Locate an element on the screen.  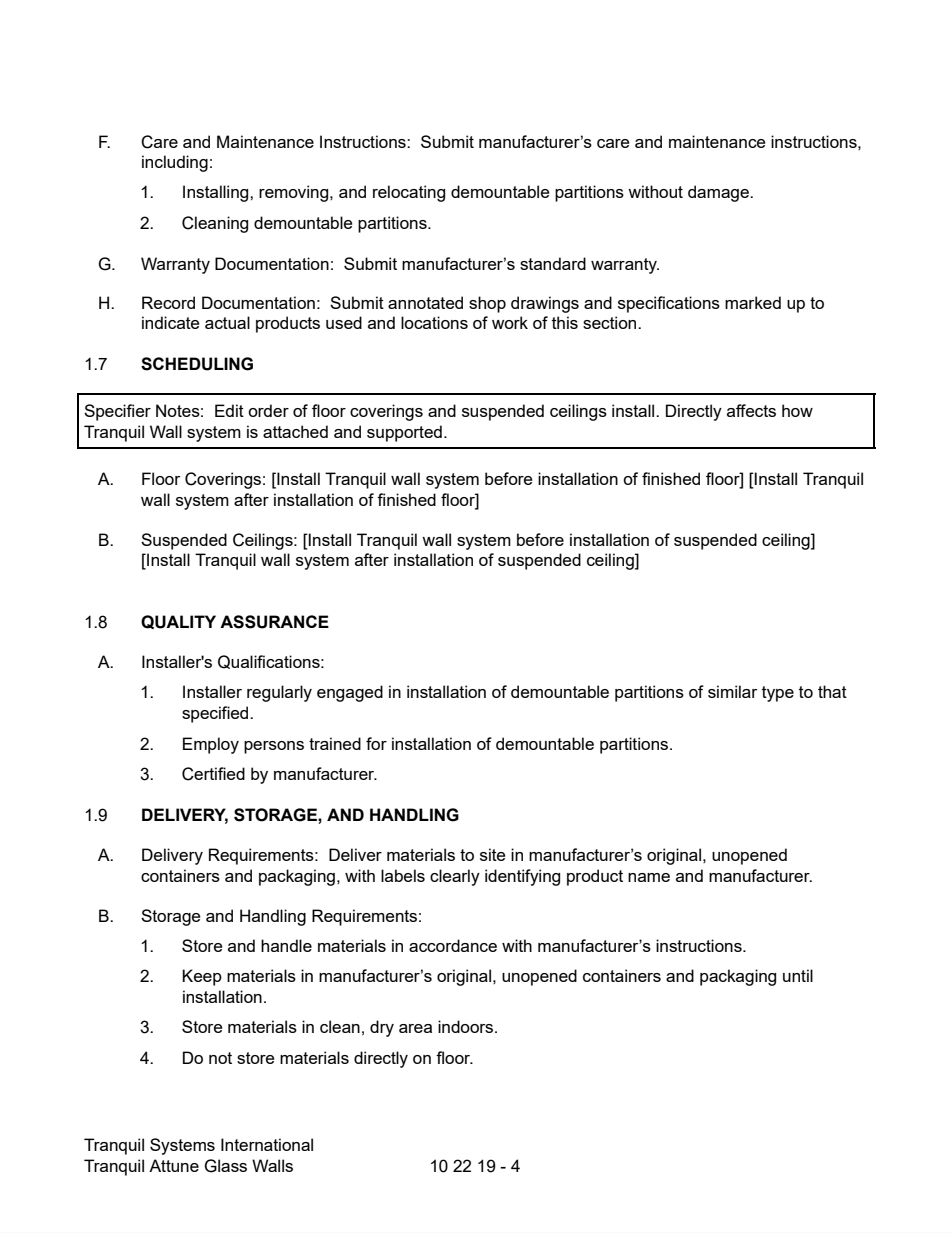
relocating is located at coordinates (409, 193).
